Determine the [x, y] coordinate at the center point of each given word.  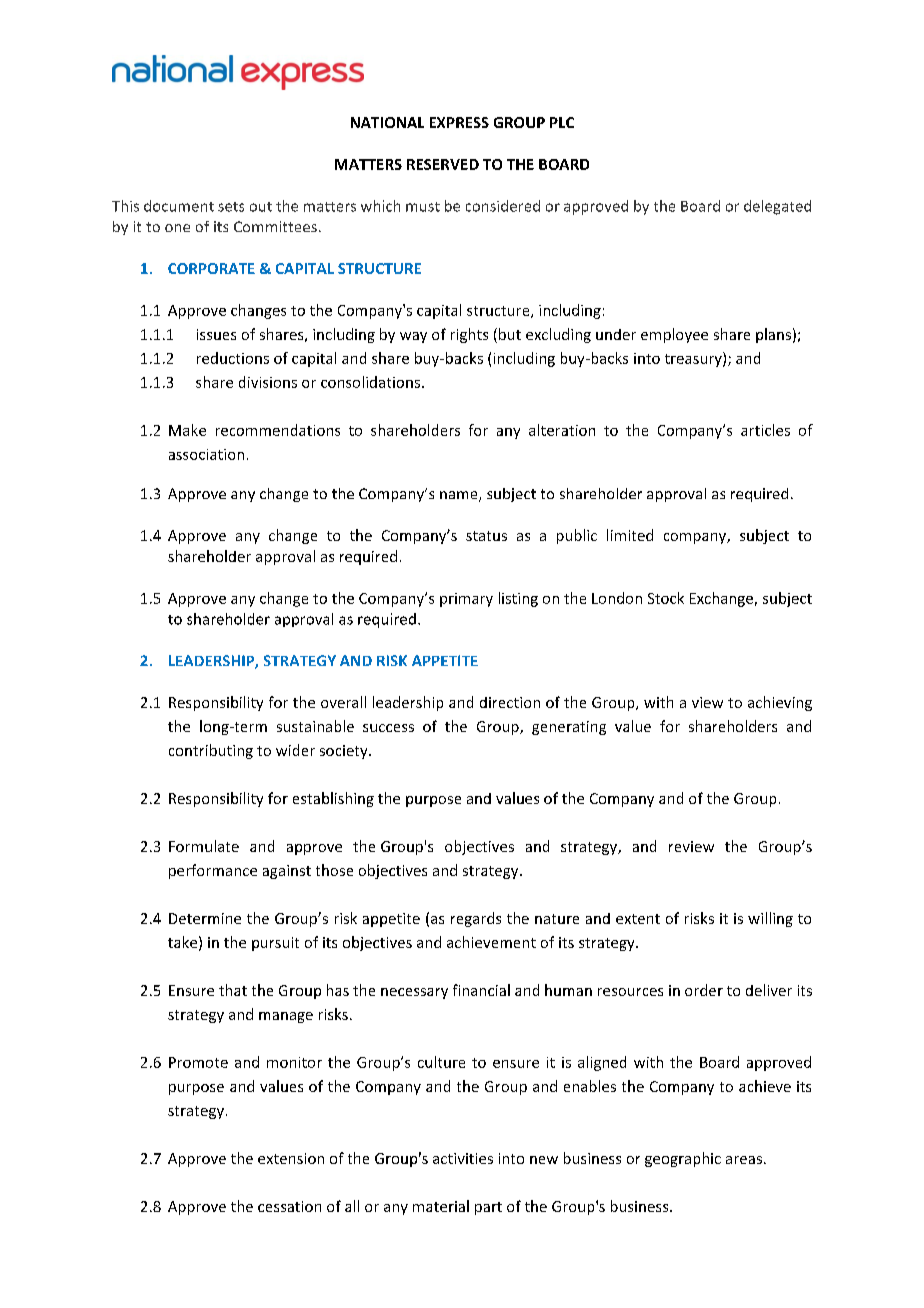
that [233, 990]
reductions [233, 358]
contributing [211, 751]
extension [291, 1158]
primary [466, 600]
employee [674, 335]
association [206, 454]
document [179, 206]
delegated [777, 207]
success [388, 728]
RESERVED [443, 164]
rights [469, 335]
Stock [666, 598]
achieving [780, 703]
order [704, 990]
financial [481, 990]
